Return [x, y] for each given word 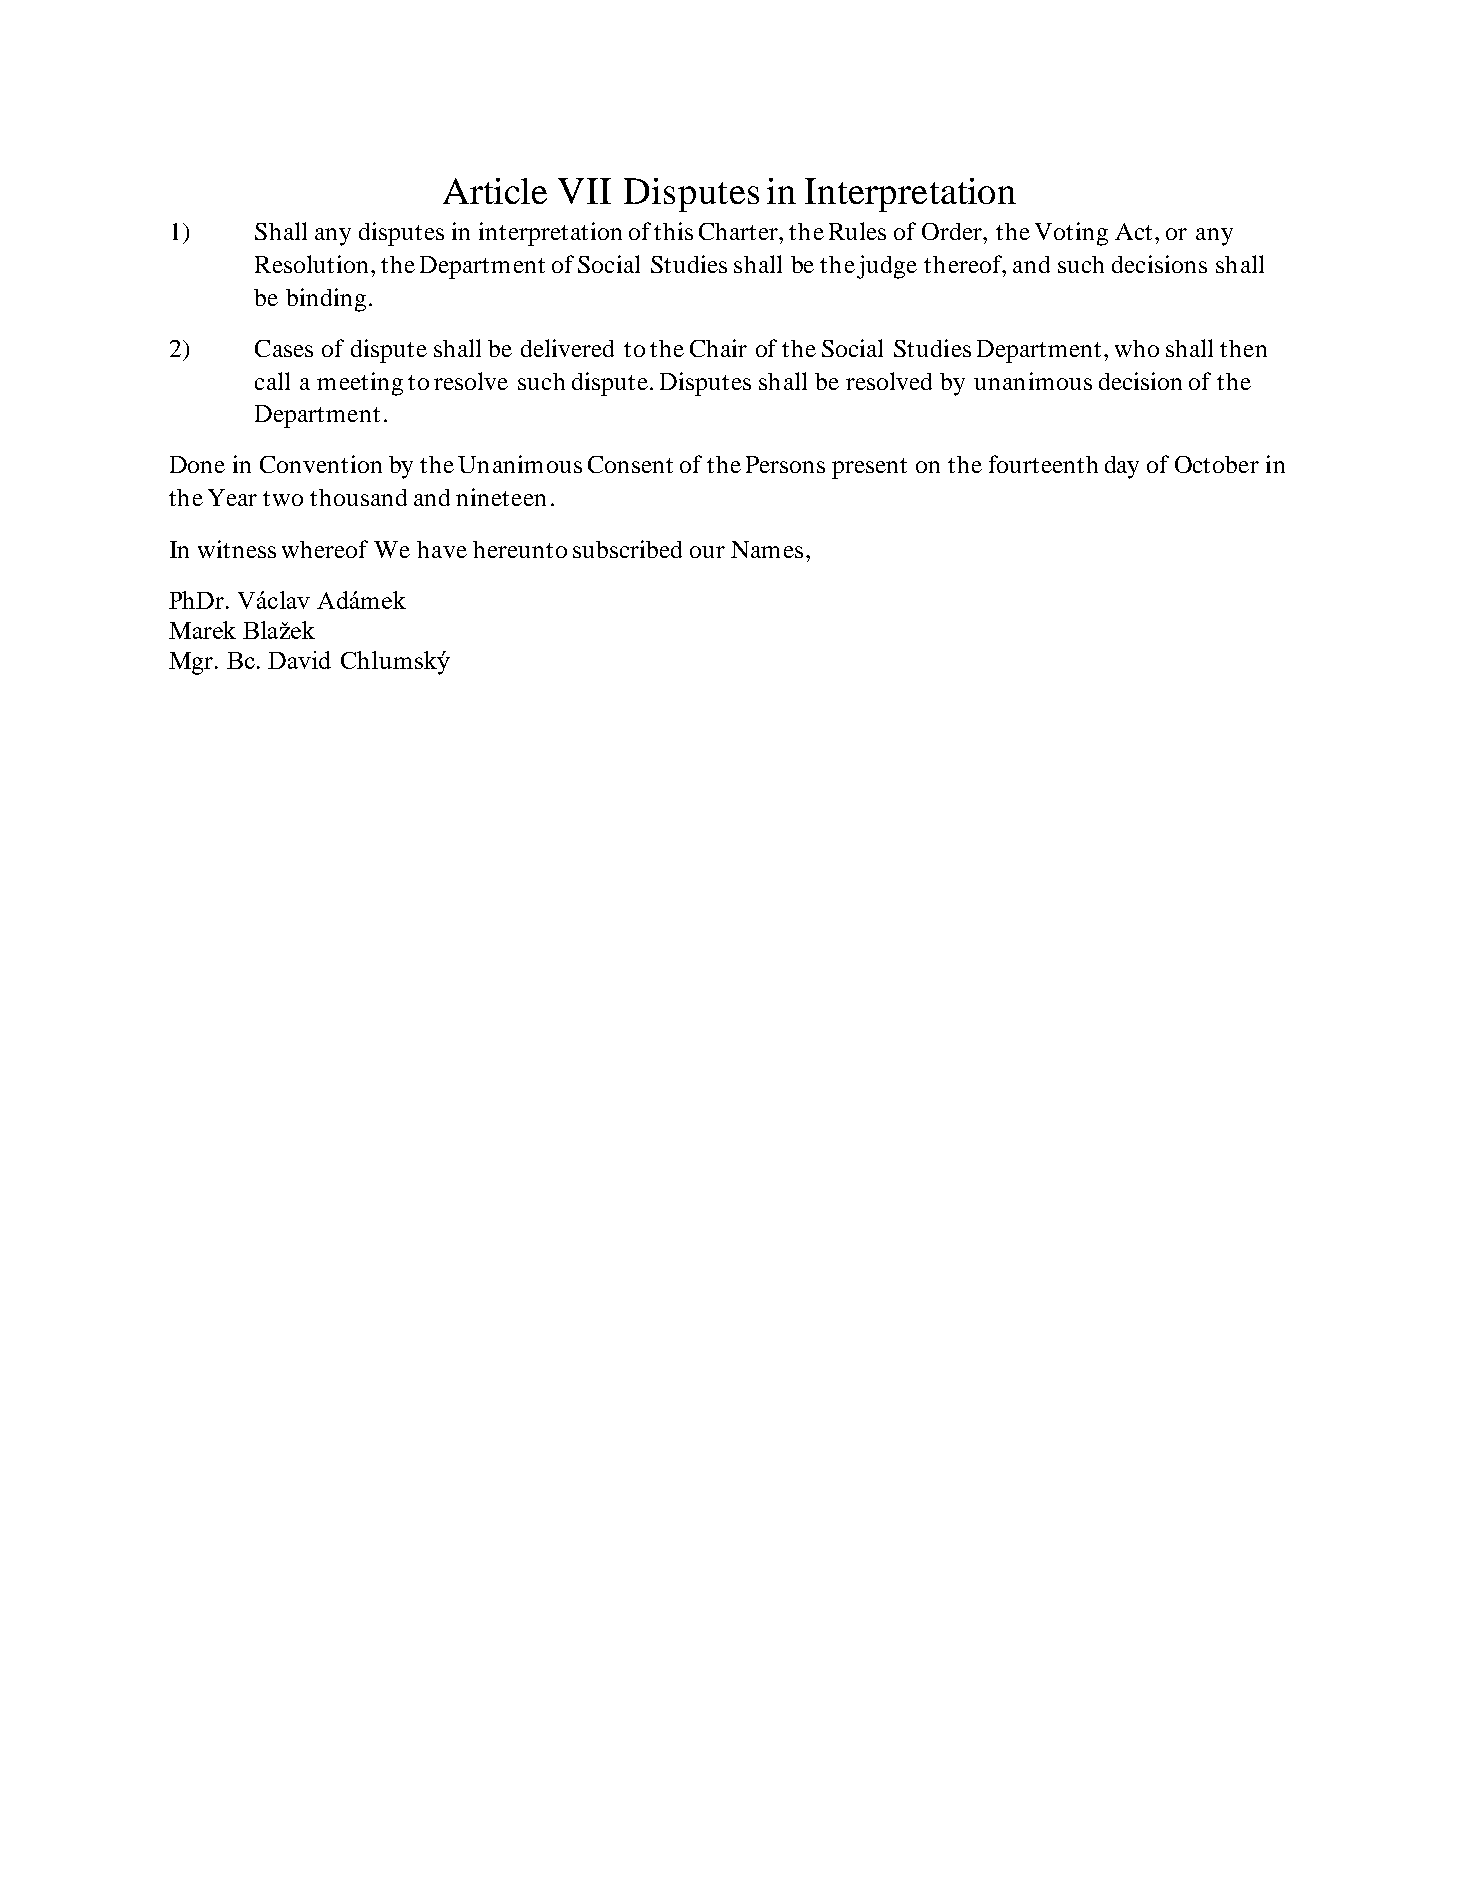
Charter [740, 231]
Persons [785, 464]
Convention [321, 464]
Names [767, 549]
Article [495, 191]
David [299, 660]
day [1122, 467]
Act [1133, 231]
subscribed [627, 549]
